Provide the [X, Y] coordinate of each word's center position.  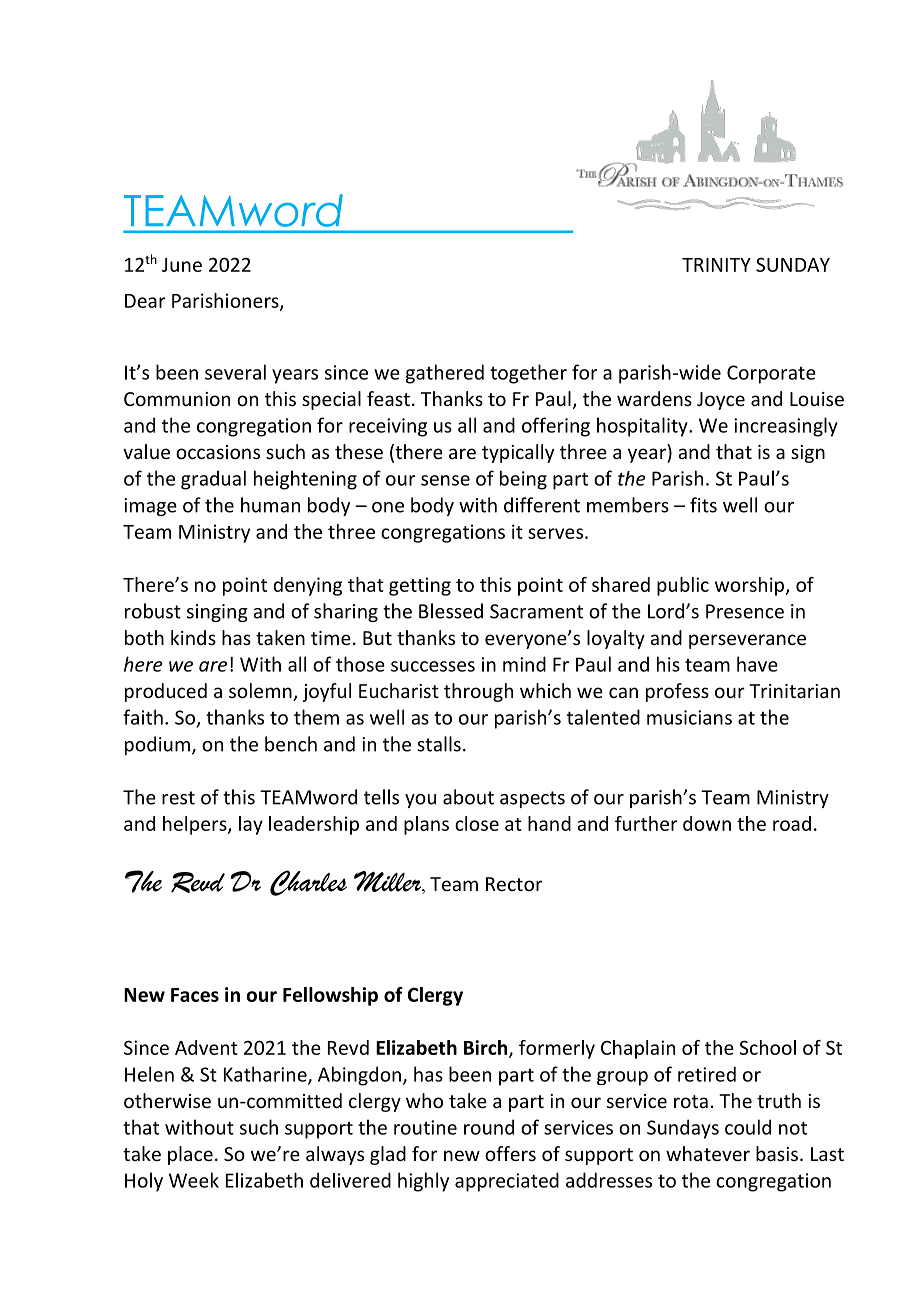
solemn [261, 692]
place [190, 1155]
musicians [689, 717]
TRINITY [716, 265]
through [478, 692]
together [528, 374]
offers [510, 1153]
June [182, 265]
